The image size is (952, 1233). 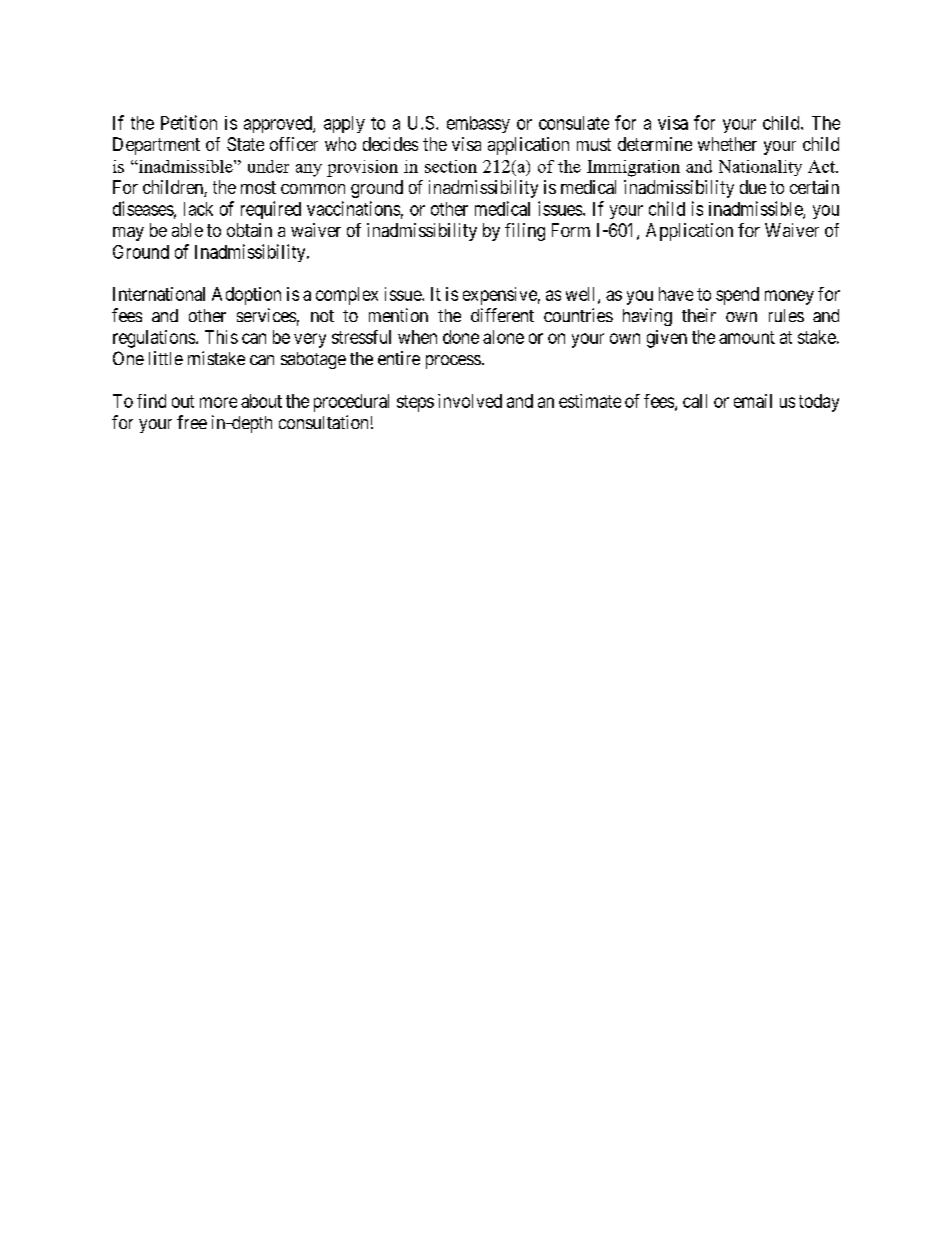 I want to click on Petition, so click(x=189, y=122).
